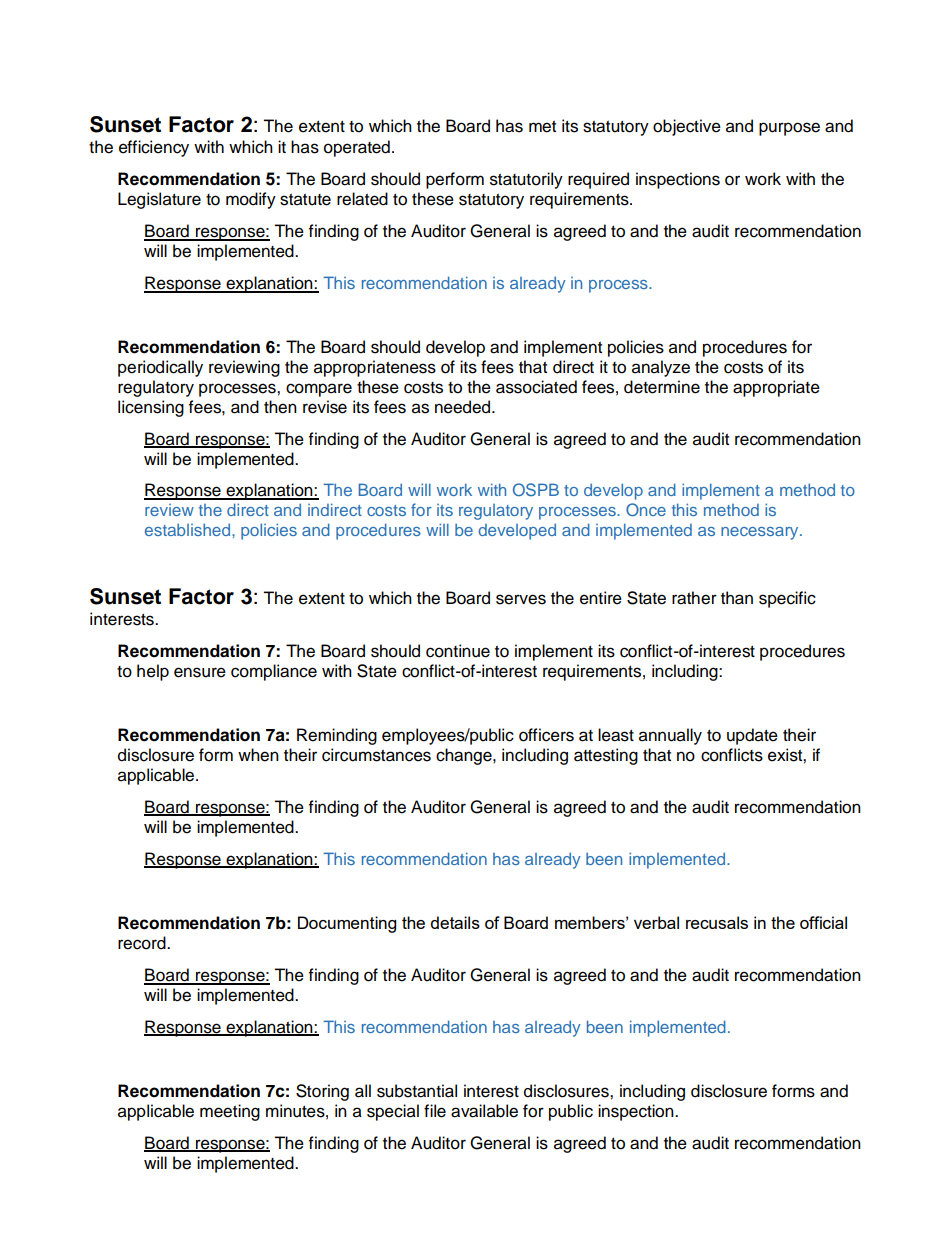 This screenshot has height=1233, width=952. Describe the element at coordinates (464, 407) in the screenshot. I see `needed` at that location.
